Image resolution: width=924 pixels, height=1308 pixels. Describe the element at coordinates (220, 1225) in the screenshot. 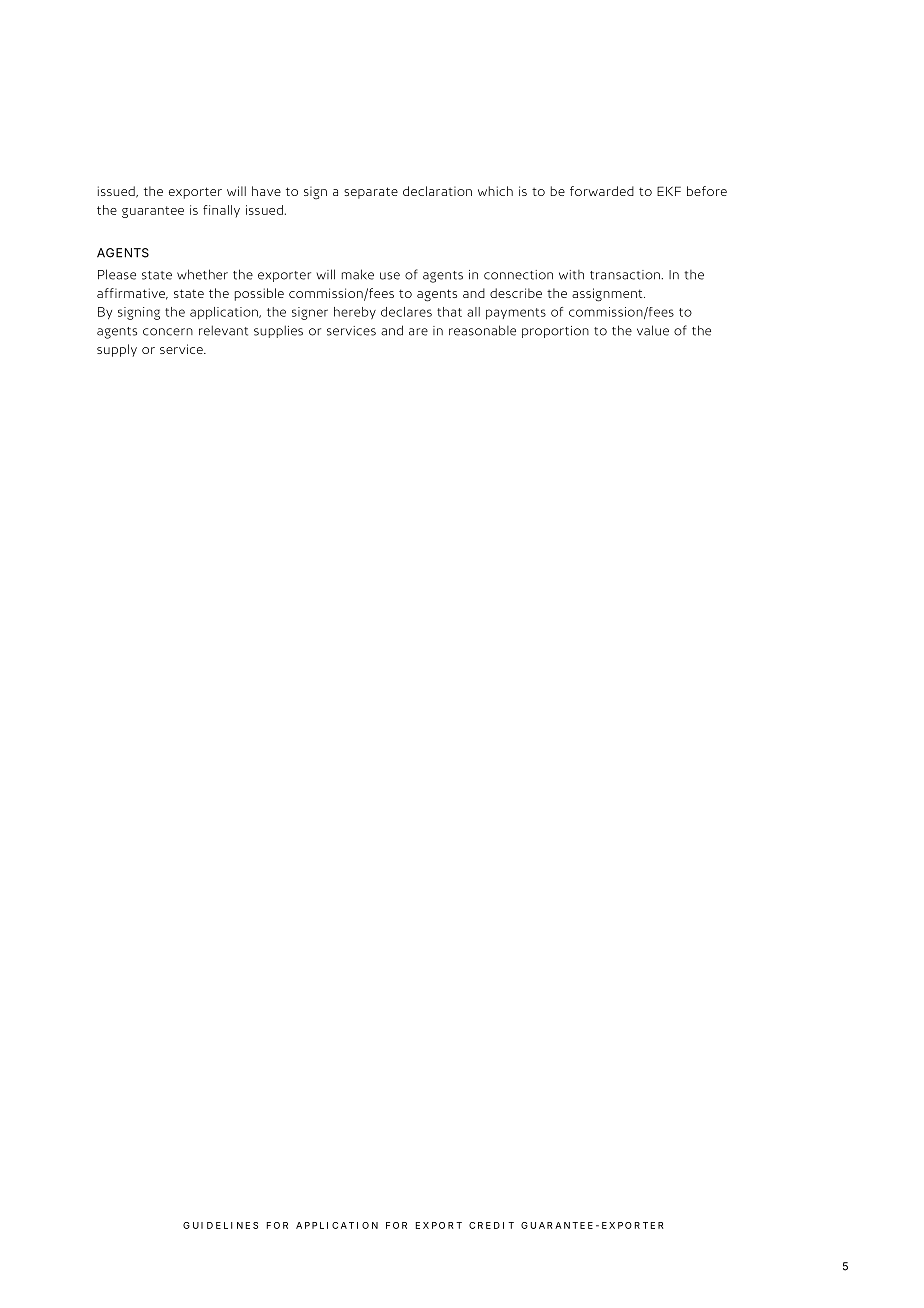

I see `GUIDELINES` at that location.
